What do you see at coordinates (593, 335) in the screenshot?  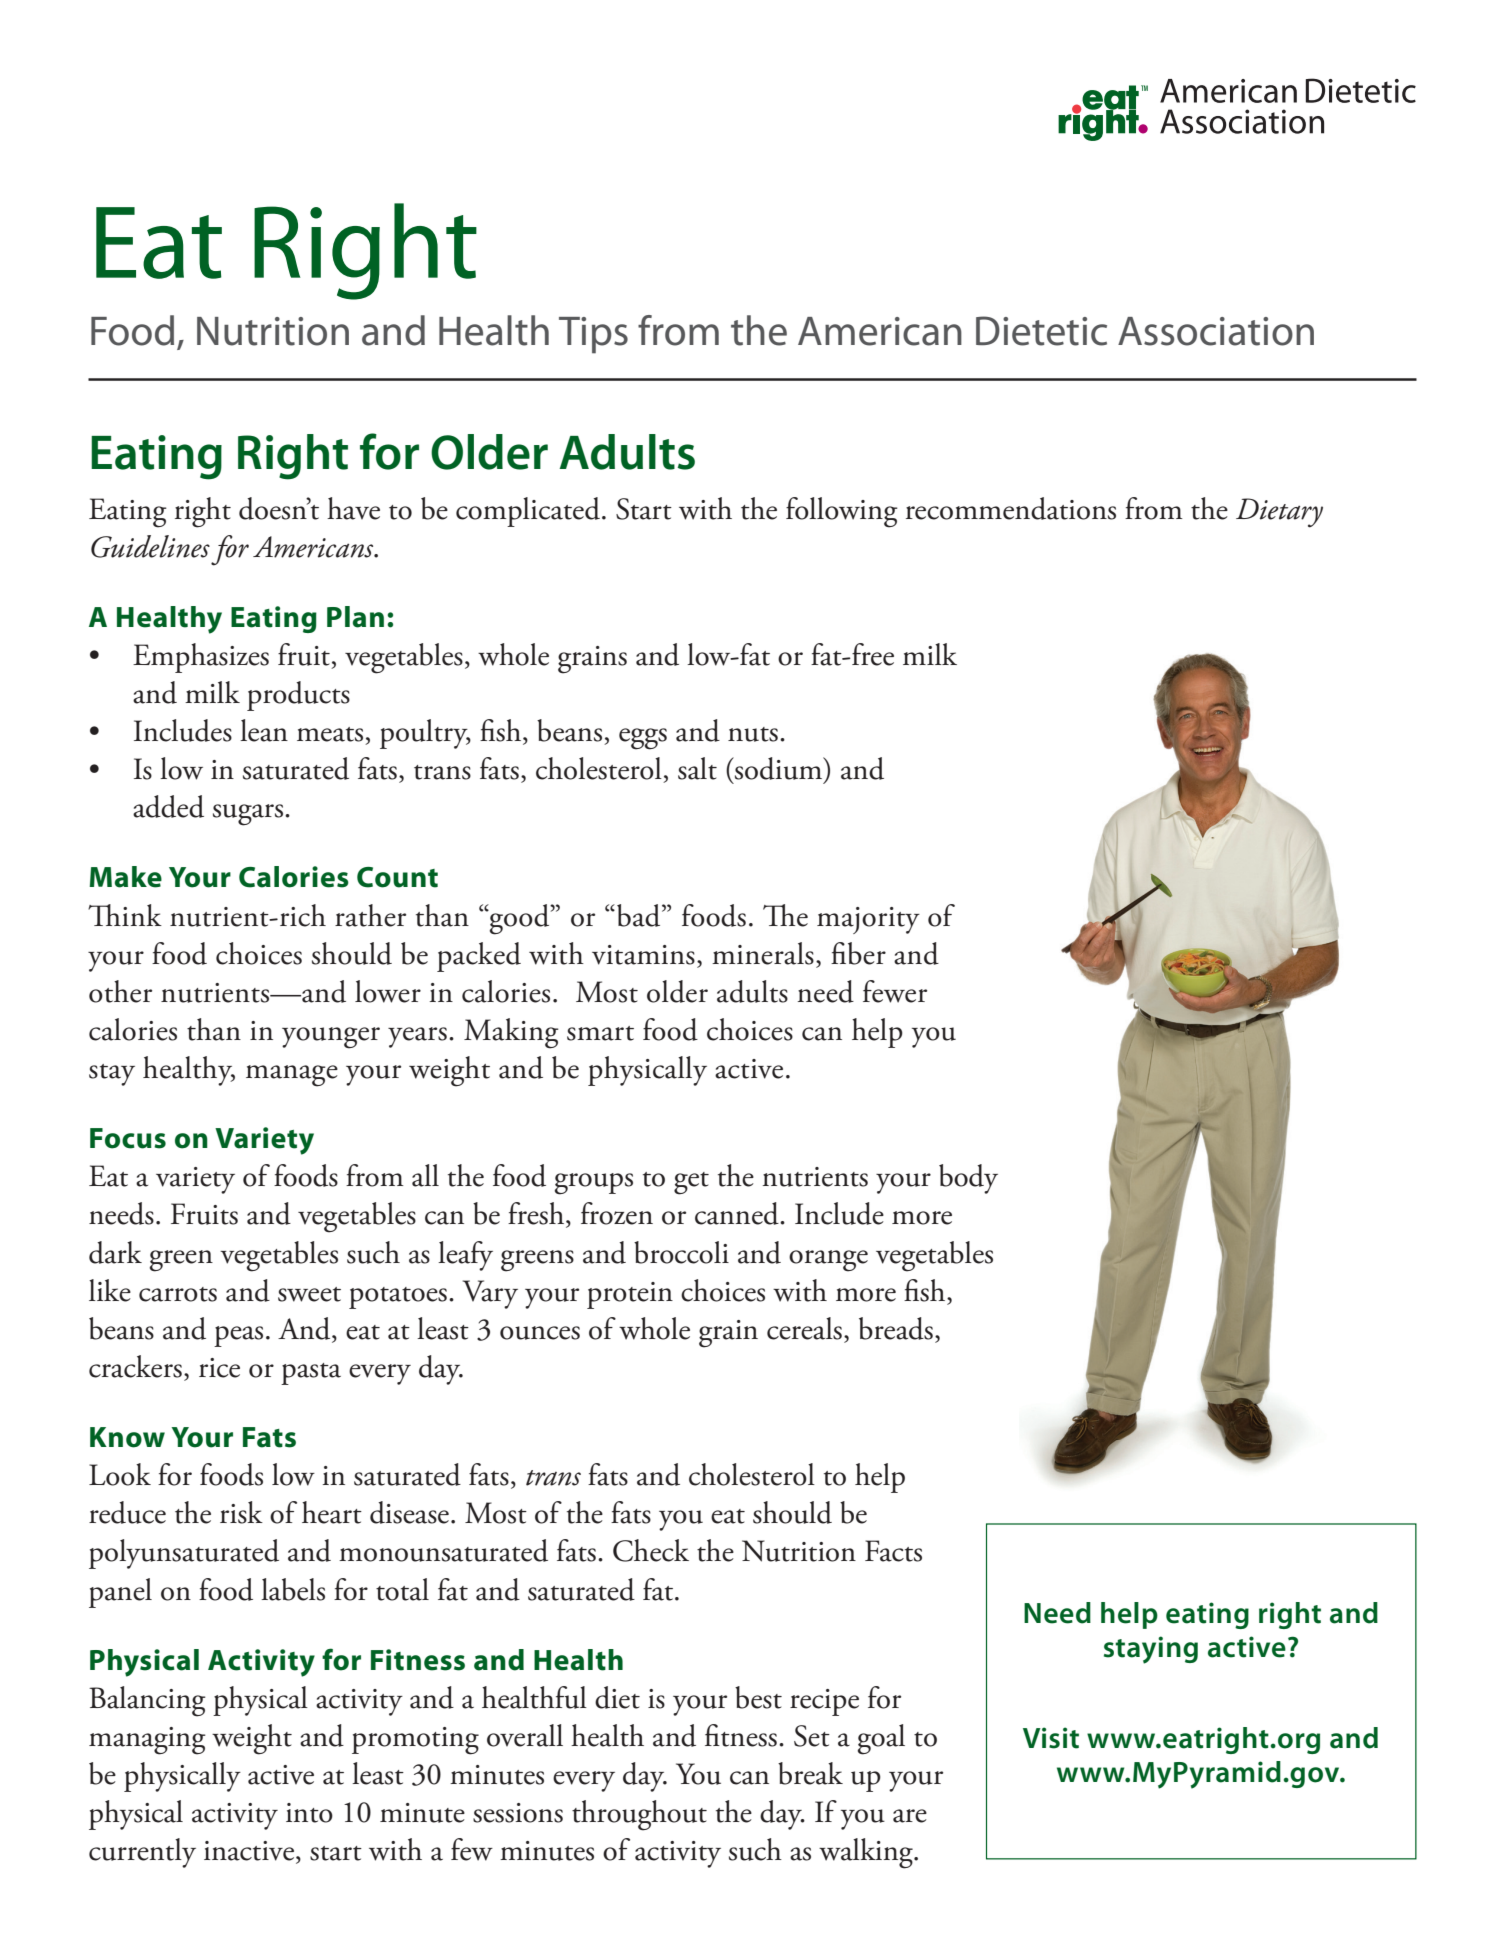 I see `Tips` at bounding box center [593, 335].
